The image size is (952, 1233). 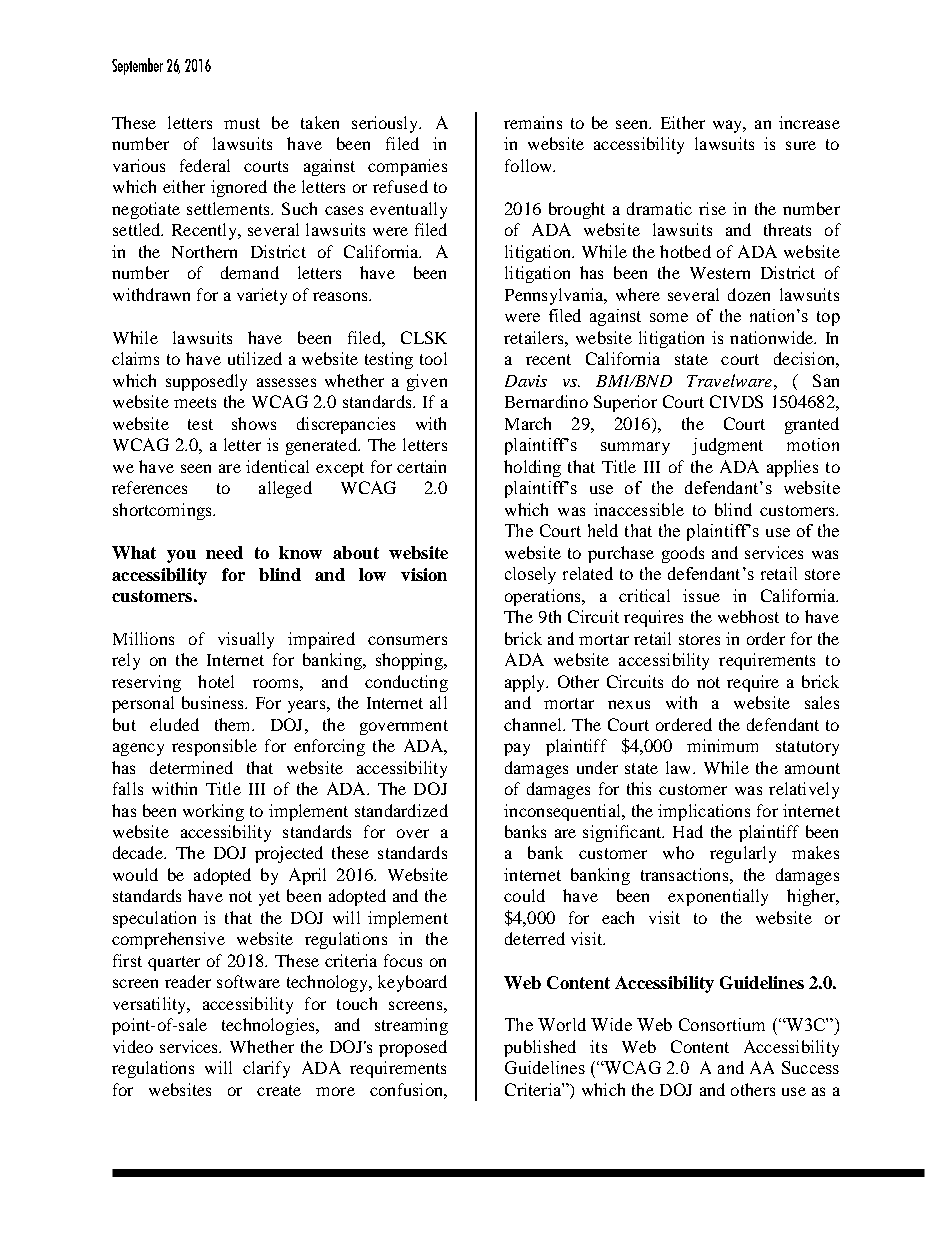 What do you see at coordinates (205, 165) in the screenshot?
I see `federal` at bounding box center [205, 165].
